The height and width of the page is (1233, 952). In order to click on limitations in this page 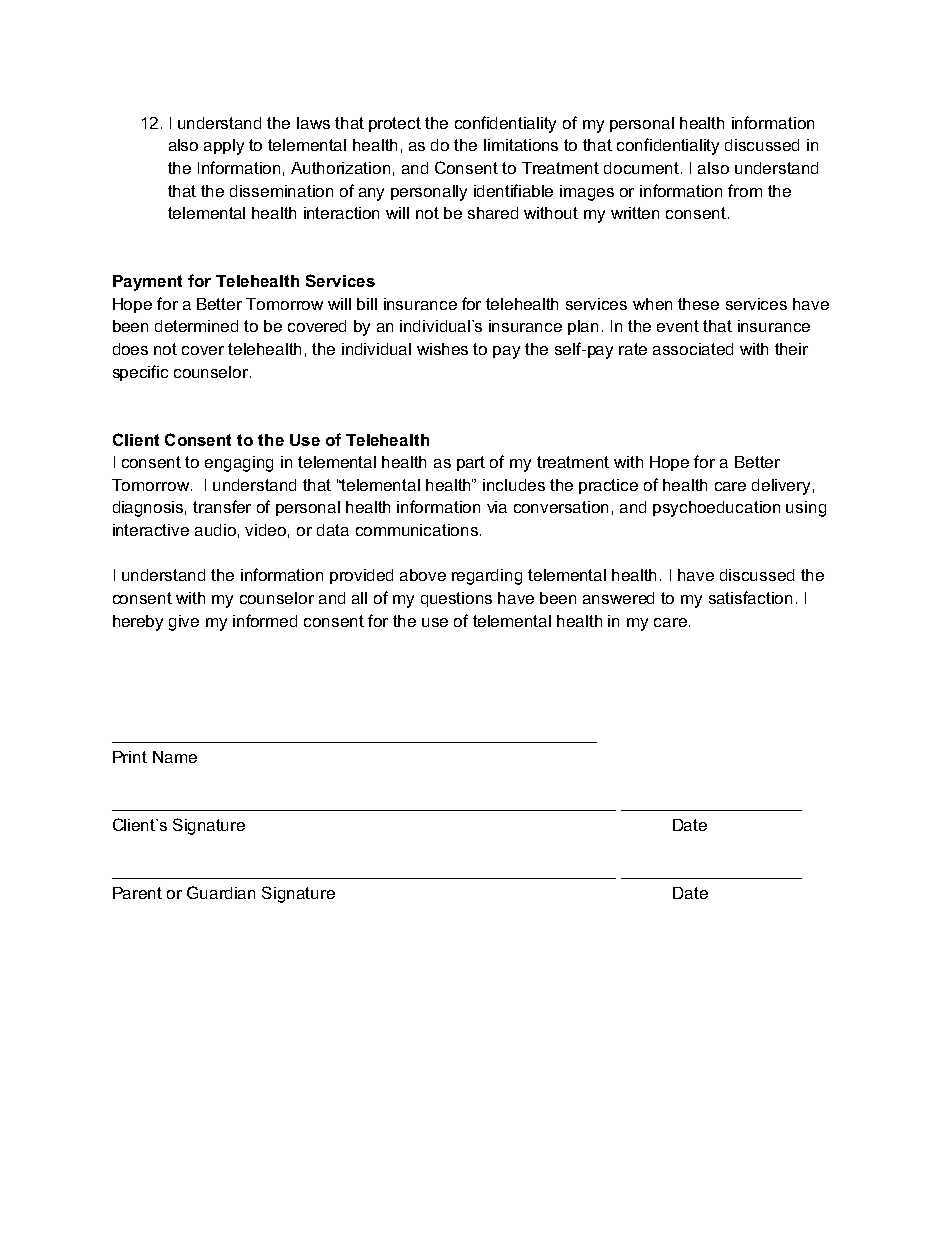, I will do `click(521, 145)`.
